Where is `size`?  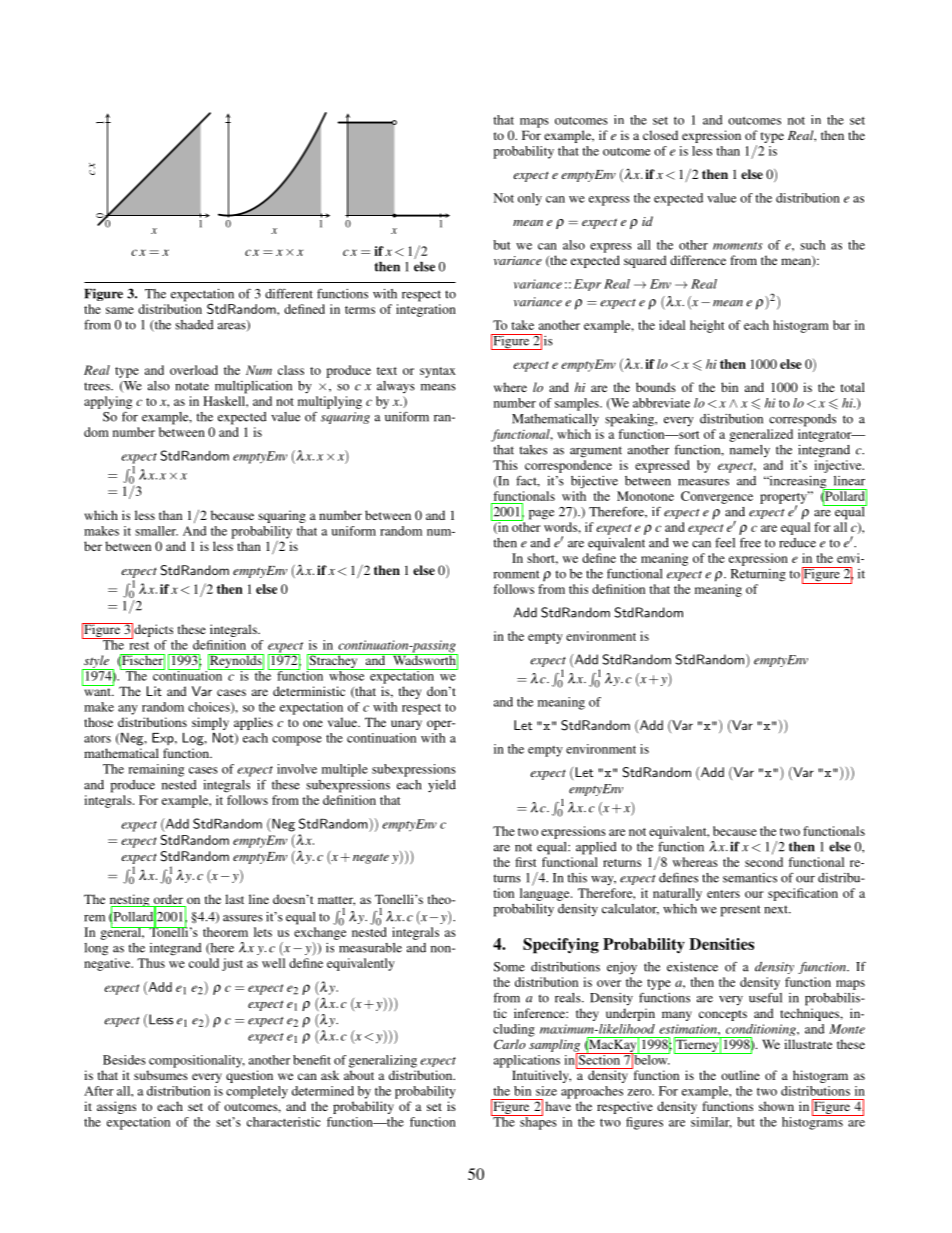
size is located at coordinates (546, 1091).
